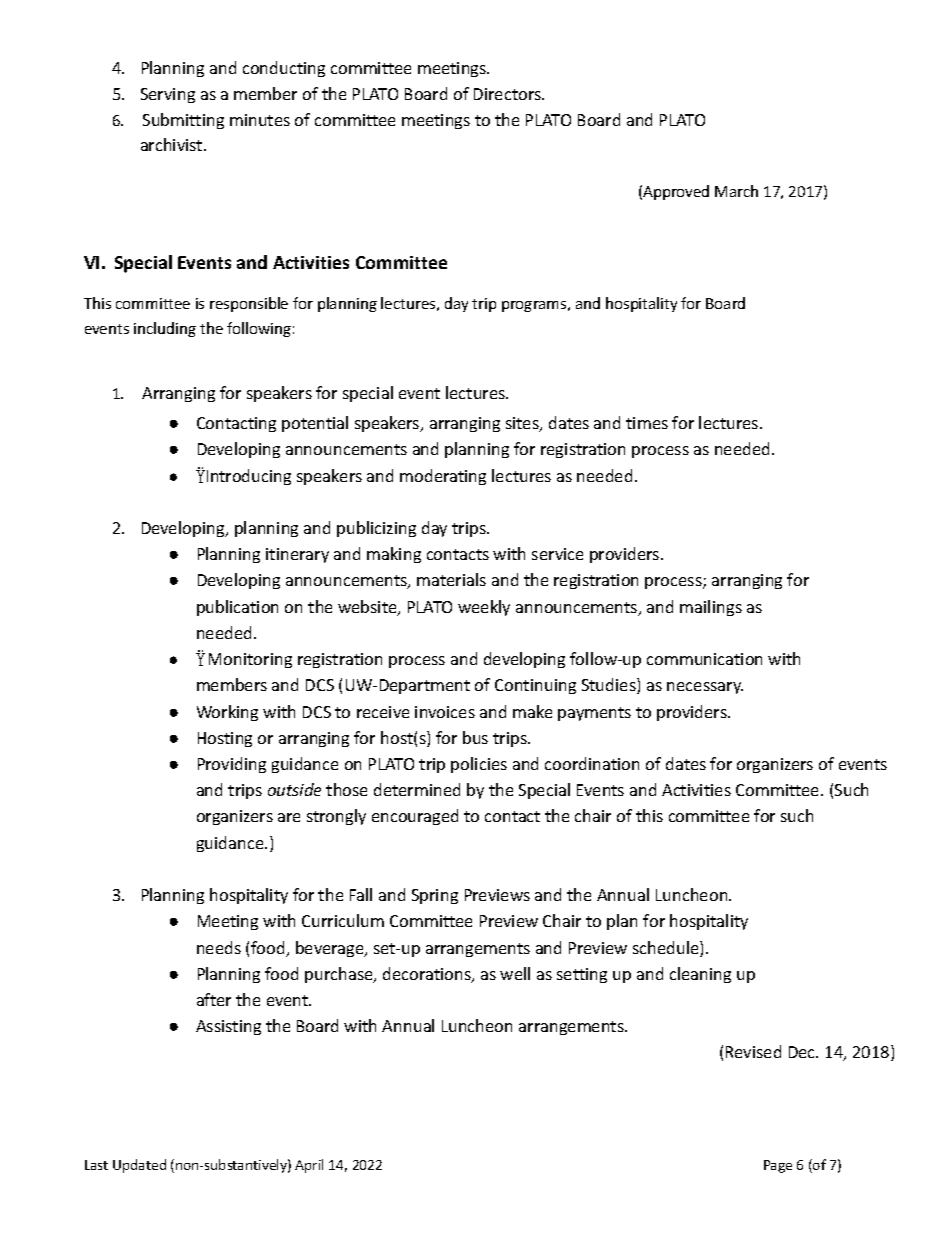 Image resolution: width=952 pixels, height=1233 pixels. What do you see at coordinates (435, 896) in the screenshot?
I see `Spring` at bounding box center [435, 896].
